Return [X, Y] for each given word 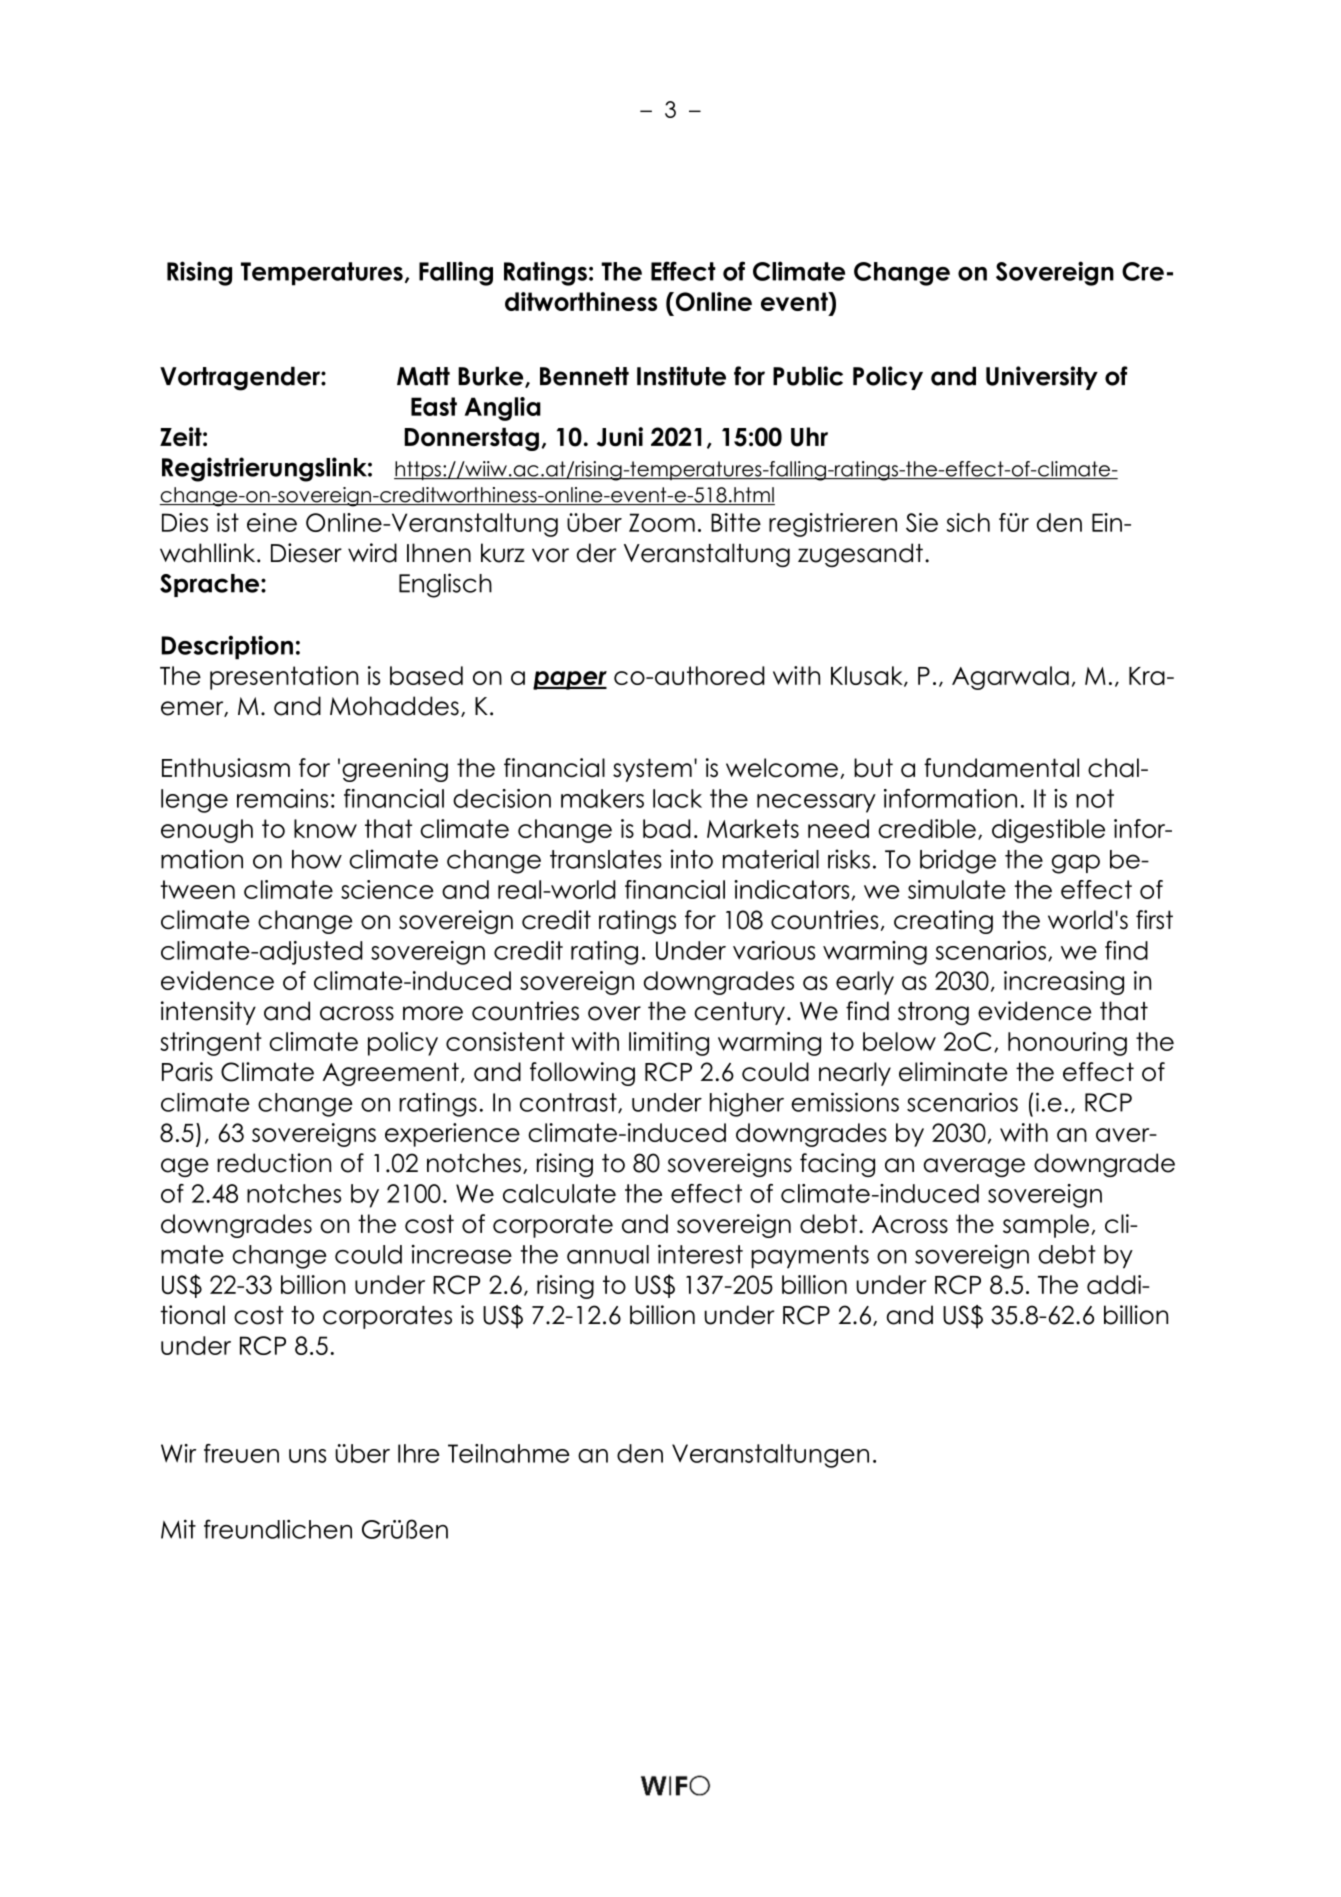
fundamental [1001, 768]
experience [452, 1135]
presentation [284, 678]
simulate [957, 889]
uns [307, 1456]
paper [570, 680]
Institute [681, 376]
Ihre [419, 1453]
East [434, 406]
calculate [559, 1193]
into [692, 859]
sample [1047, 1226]
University [1042, 378]
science [387, 889]
